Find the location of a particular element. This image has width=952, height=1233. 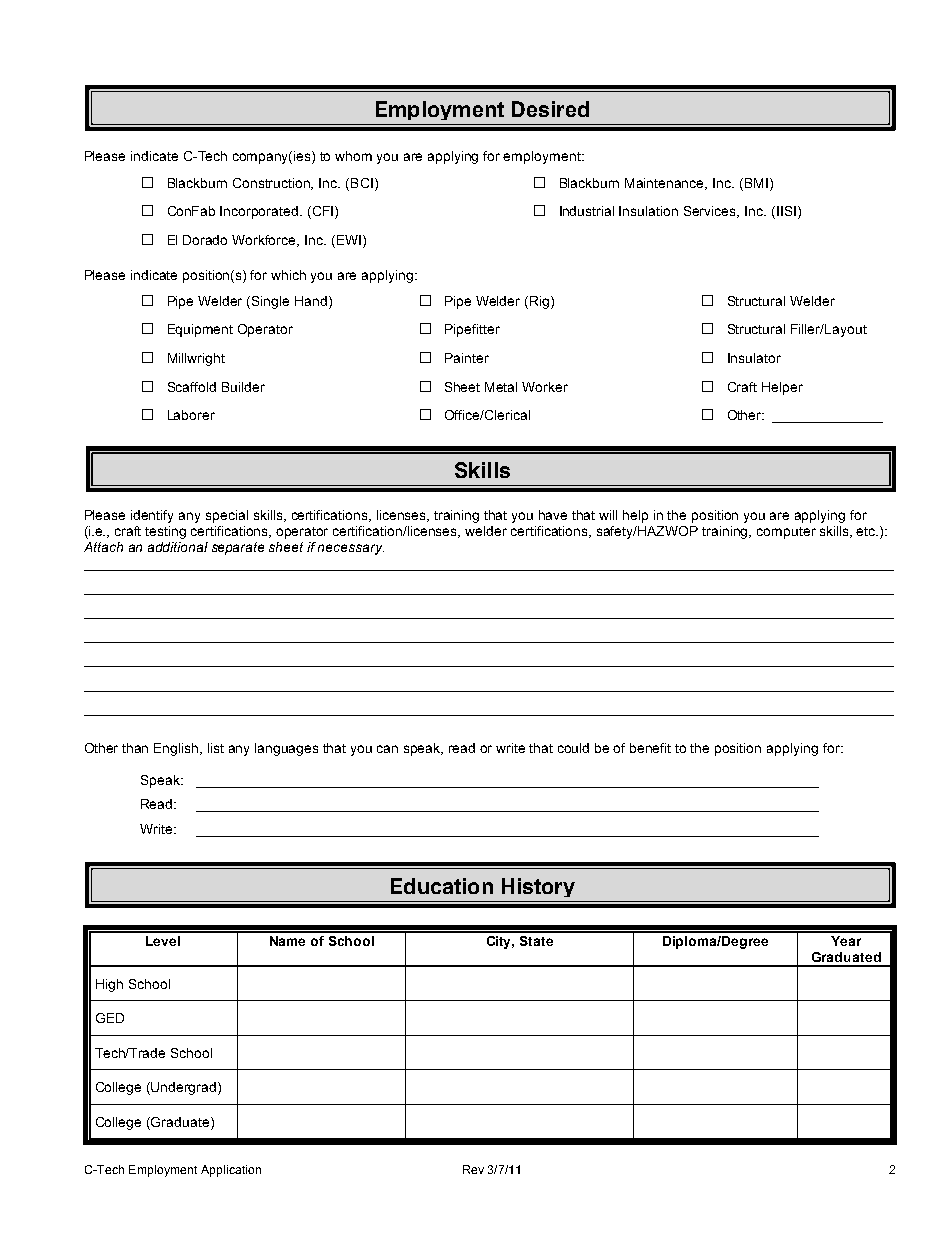

Rev is located at coordinates (473, 1169).
